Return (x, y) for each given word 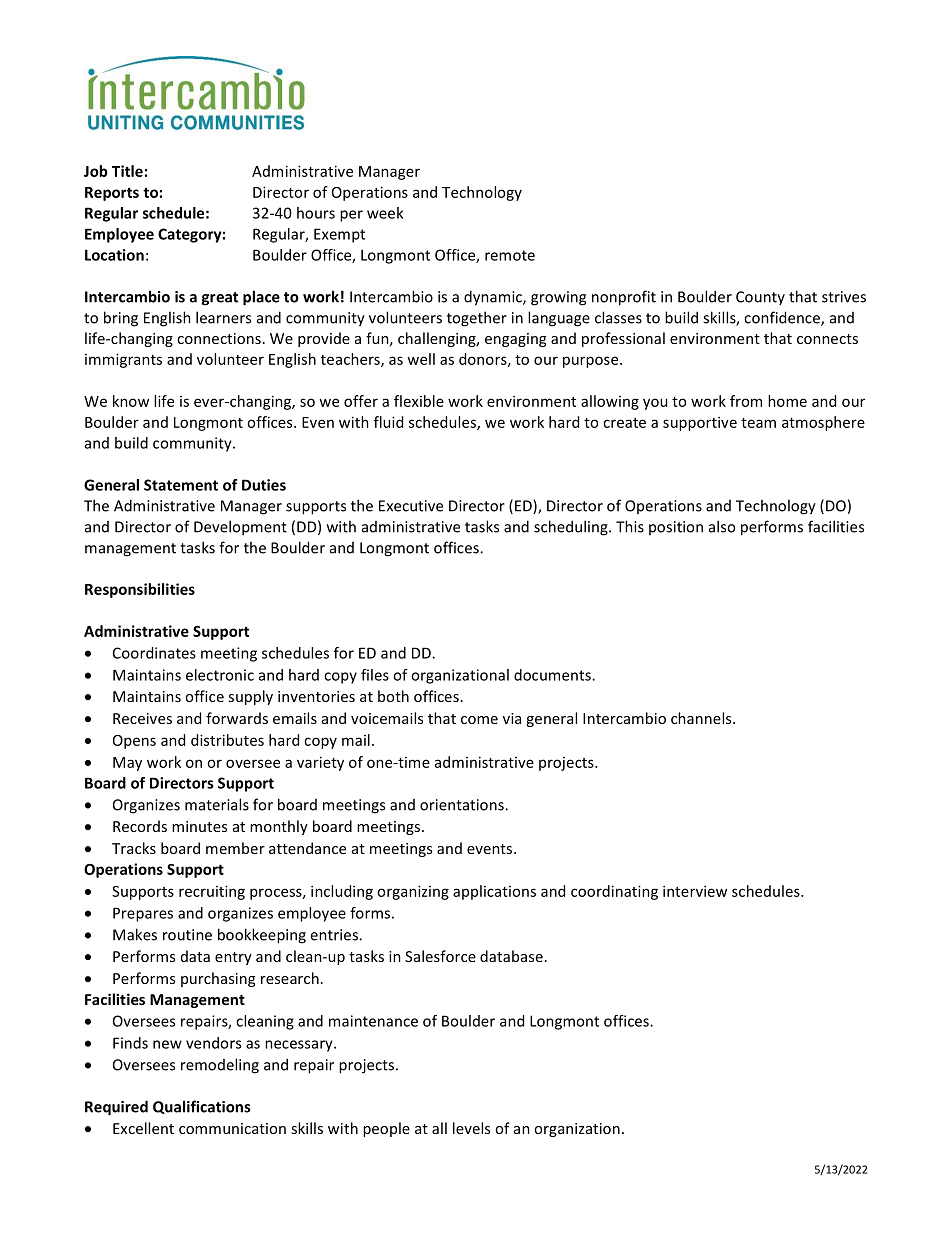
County (760, 298)
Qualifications (201, 1107)
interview (695, 891)
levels (471, 1128)
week (385, 213)
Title (127, 171)
